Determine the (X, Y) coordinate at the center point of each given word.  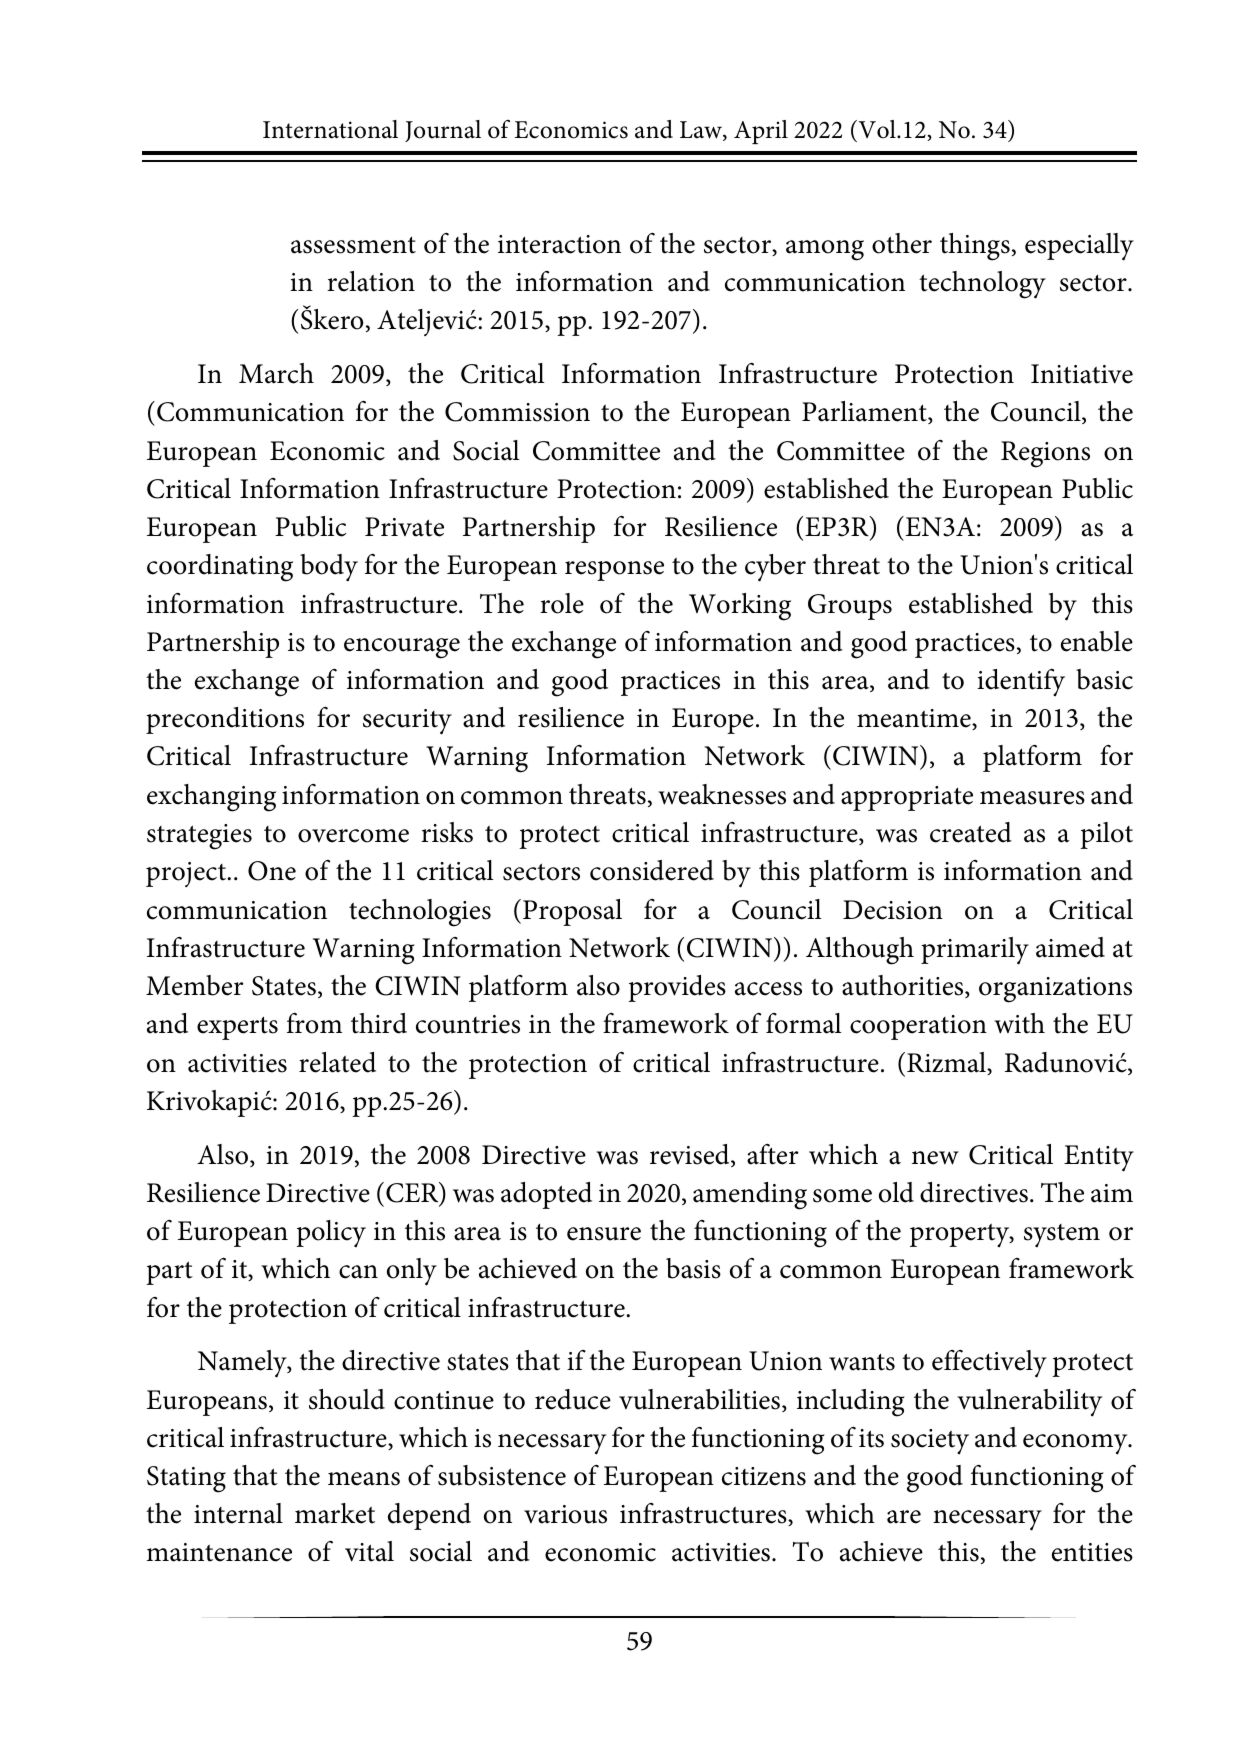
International (330, 129)
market (335, 1513)
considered (652, 870)
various (565, 1514)
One (272, 871)
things (975, 247)
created (971, 832)
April (761, 132)
